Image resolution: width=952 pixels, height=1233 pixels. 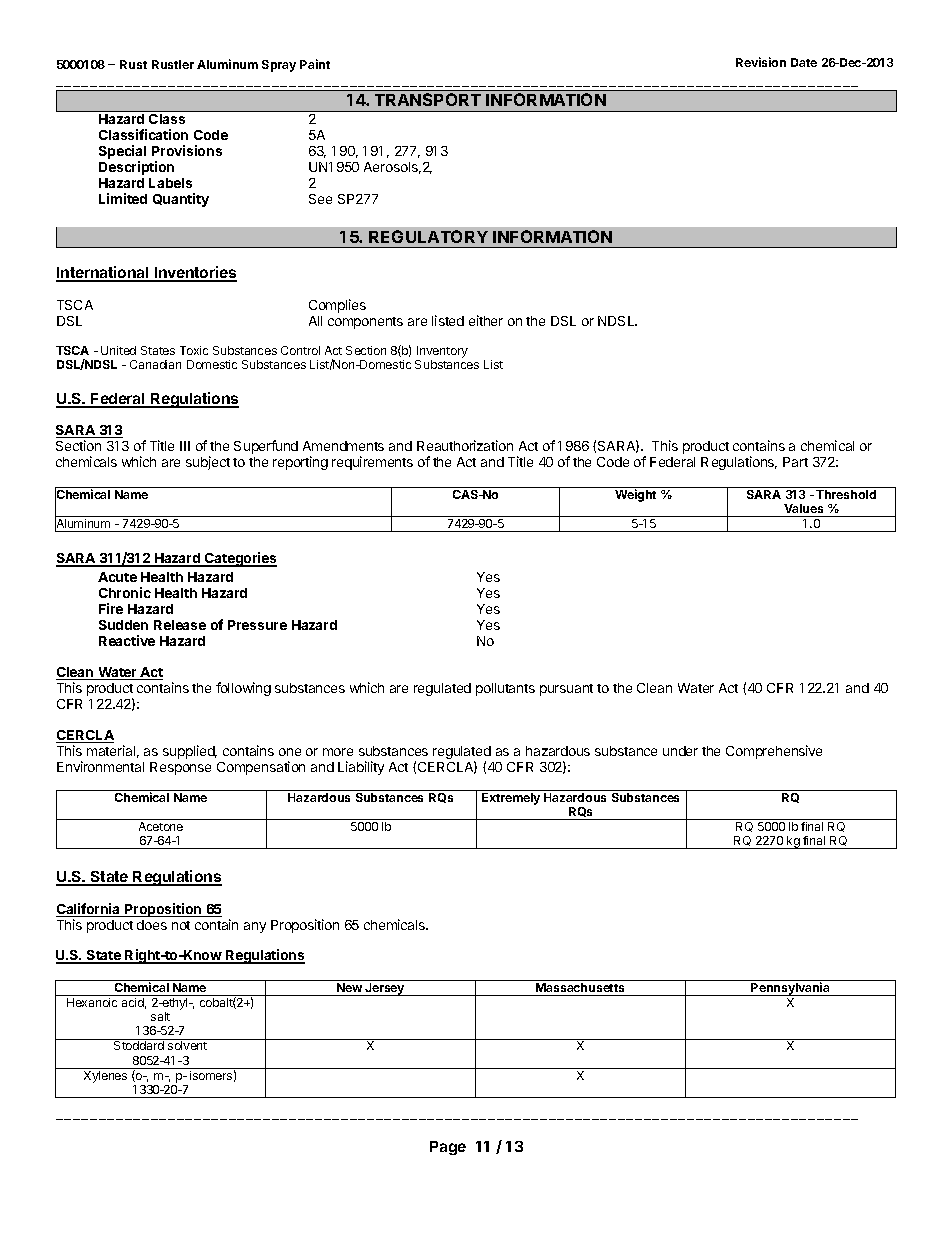 I want to click on Paint, so click(x=315, y=64).
